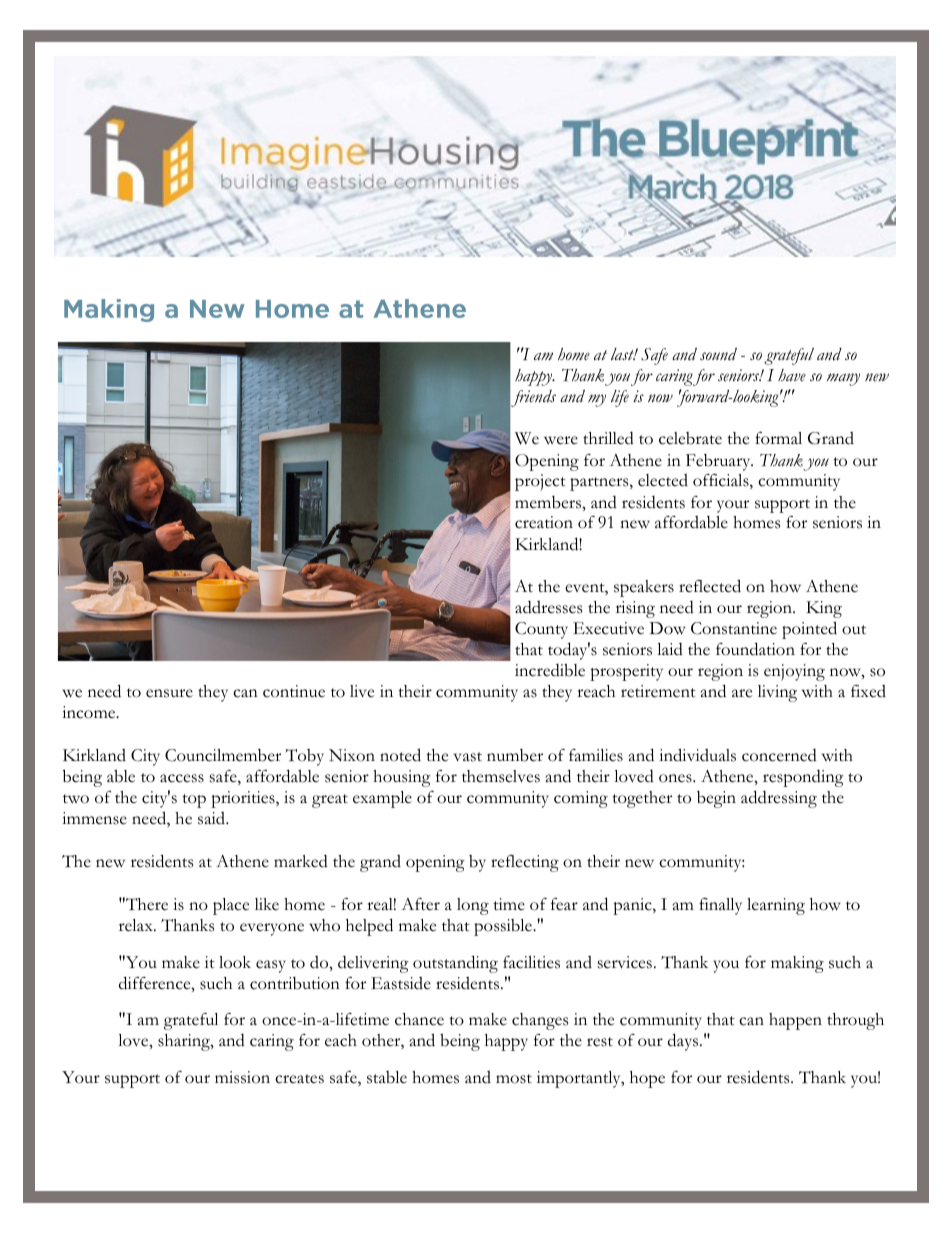 This image has height=1233, width=952. I want to click on place, so click(231, 906).
